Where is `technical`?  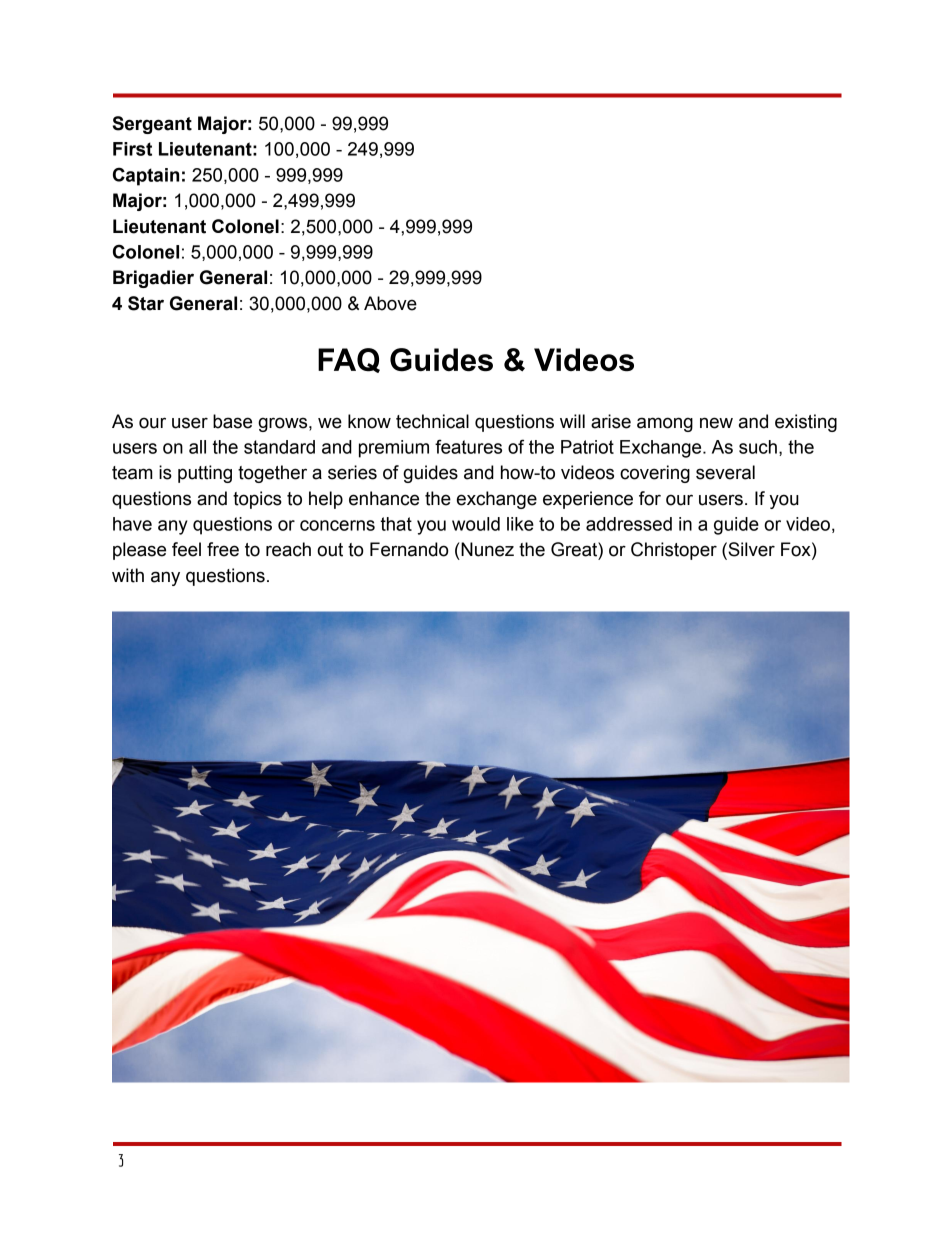
technical is located at coordinates (432, 421).
